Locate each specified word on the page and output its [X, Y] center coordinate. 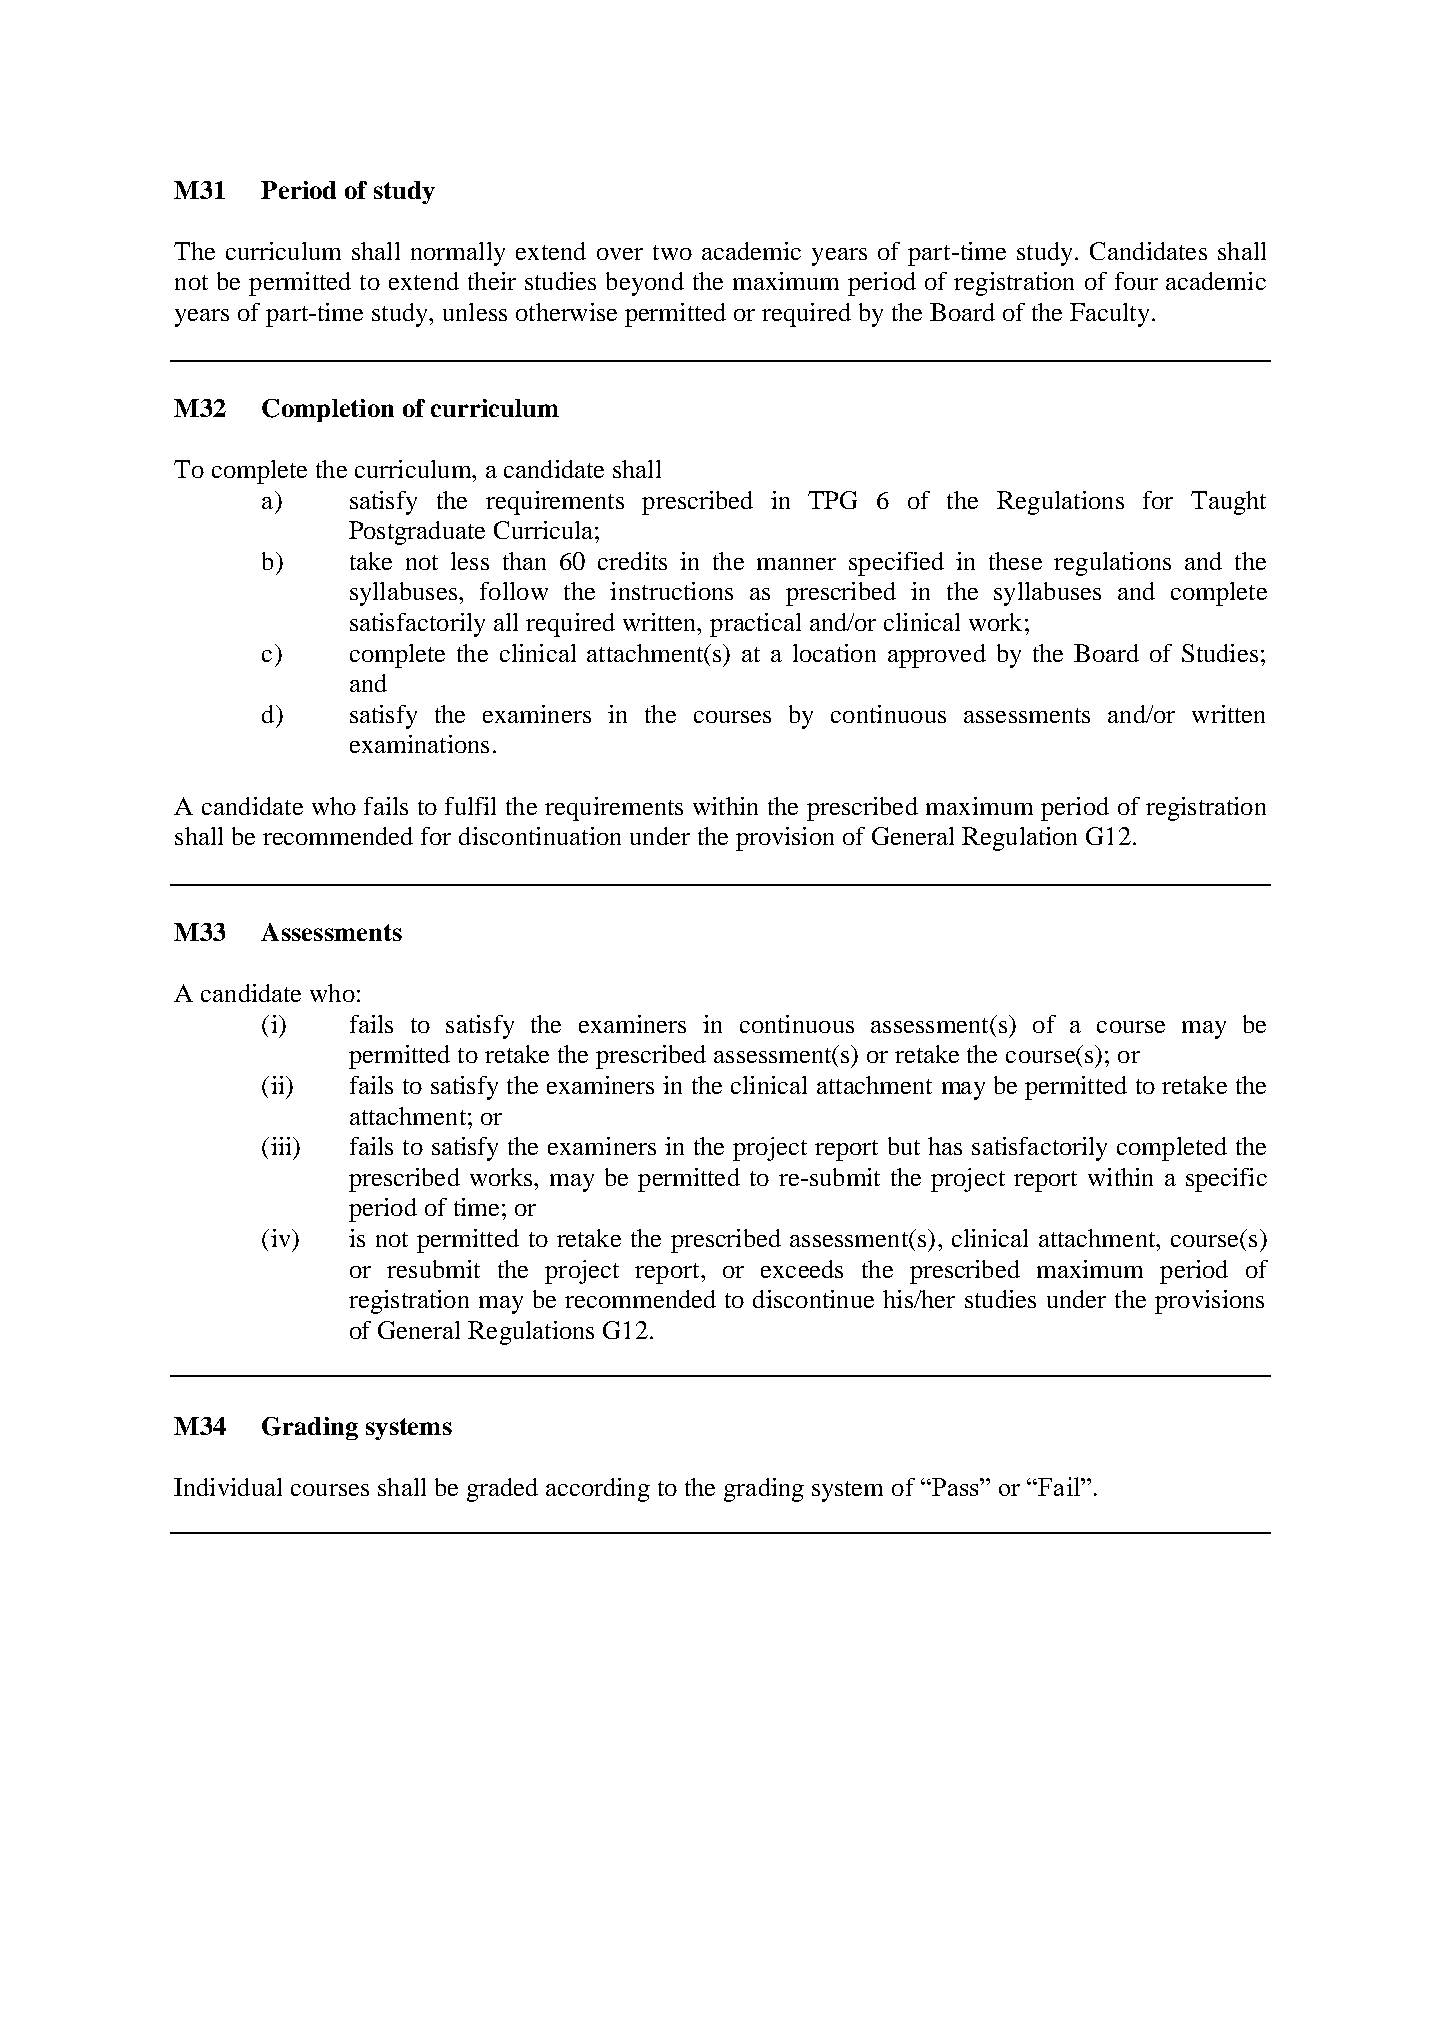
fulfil [470, 806]
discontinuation [540, 836]
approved [937, 656]
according [598, 1490]
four [1136, 281]
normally [458, 254]
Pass [956, 1487]
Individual [228, 1487]
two [672, 252]
